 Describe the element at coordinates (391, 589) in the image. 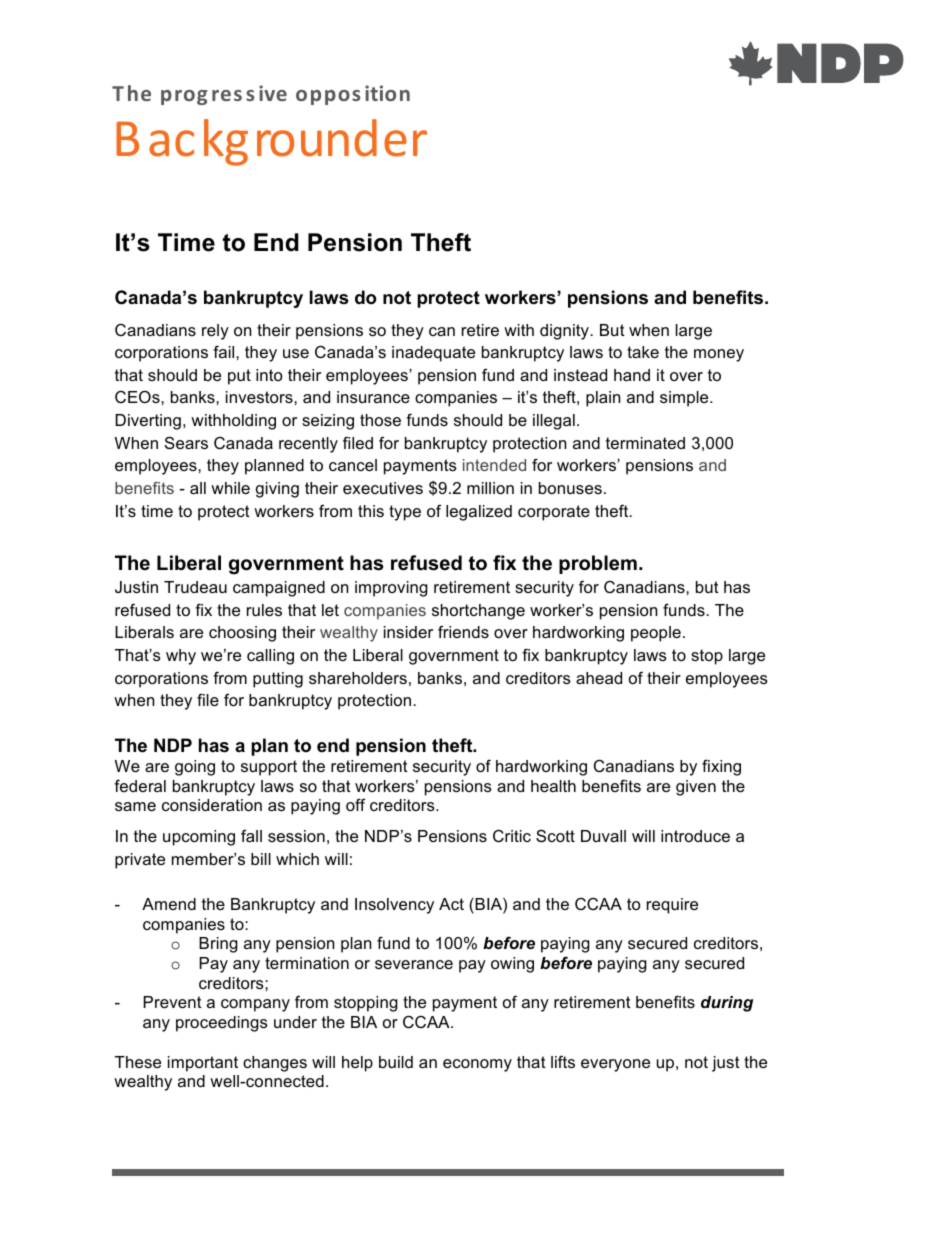

I see `improving` at that location.
